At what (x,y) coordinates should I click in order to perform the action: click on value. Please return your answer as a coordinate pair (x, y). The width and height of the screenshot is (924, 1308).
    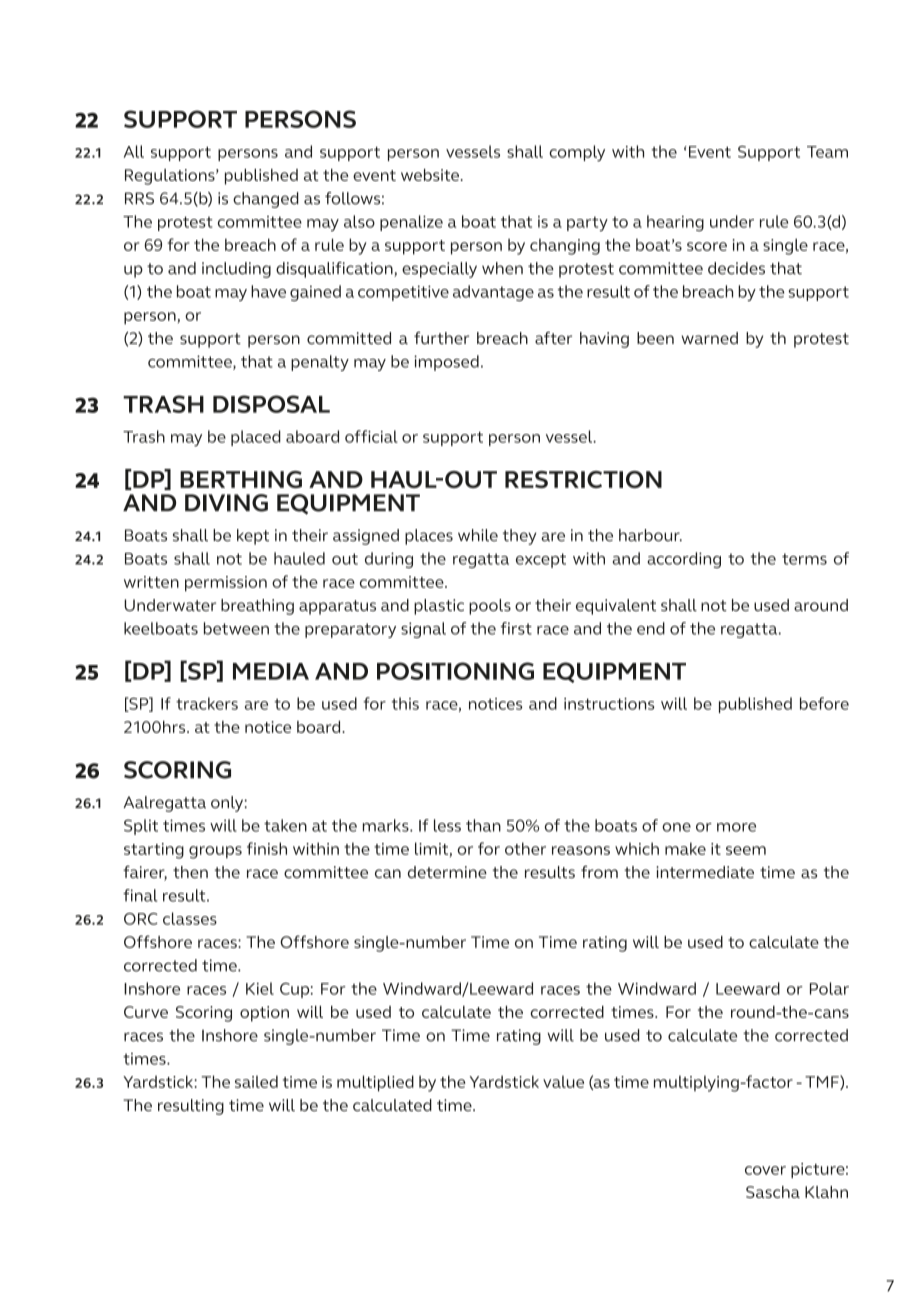
    Looking at the image, I should click on (563, 1081).
